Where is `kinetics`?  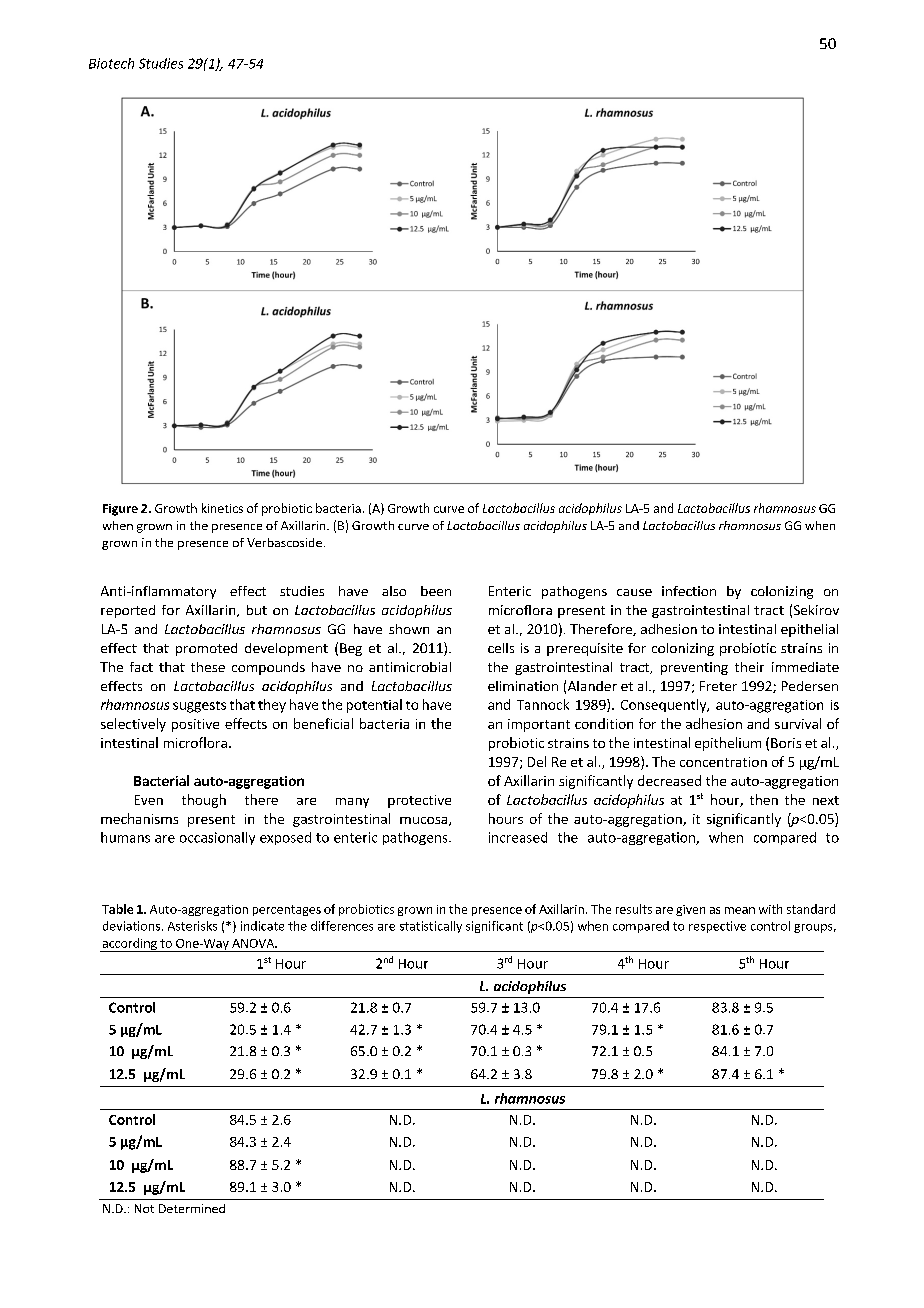 kinetics is located at coordinates (222, 508).
